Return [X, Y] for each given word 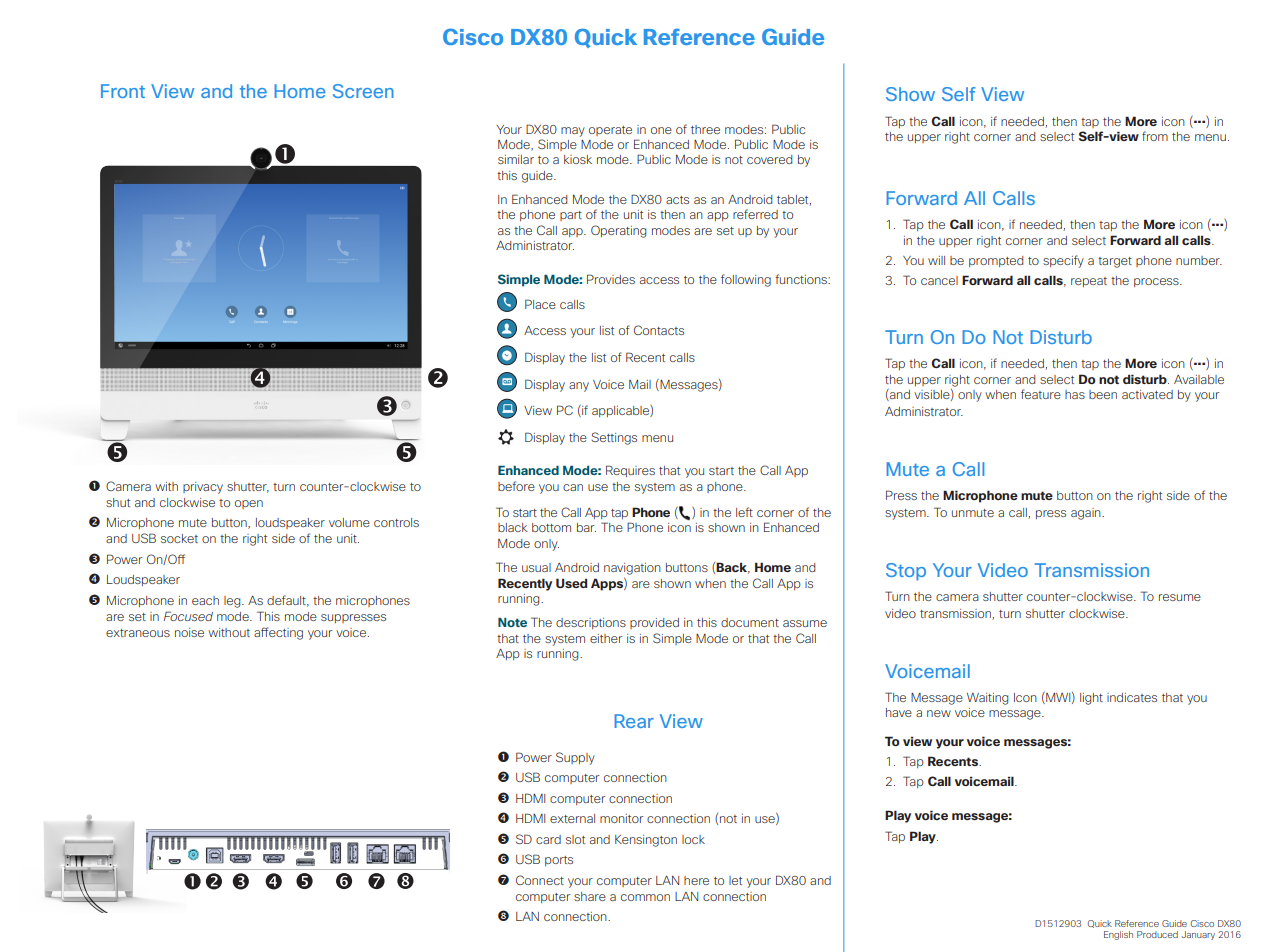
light [1091, 699]
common [645, 897]
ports [559, 861]
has [1075, 394]
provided [654, 623]
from [1155, 136]
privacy [203, 488]
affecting [278, 633]
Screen [363, 91]
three [705, 129]
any [579, 387]
